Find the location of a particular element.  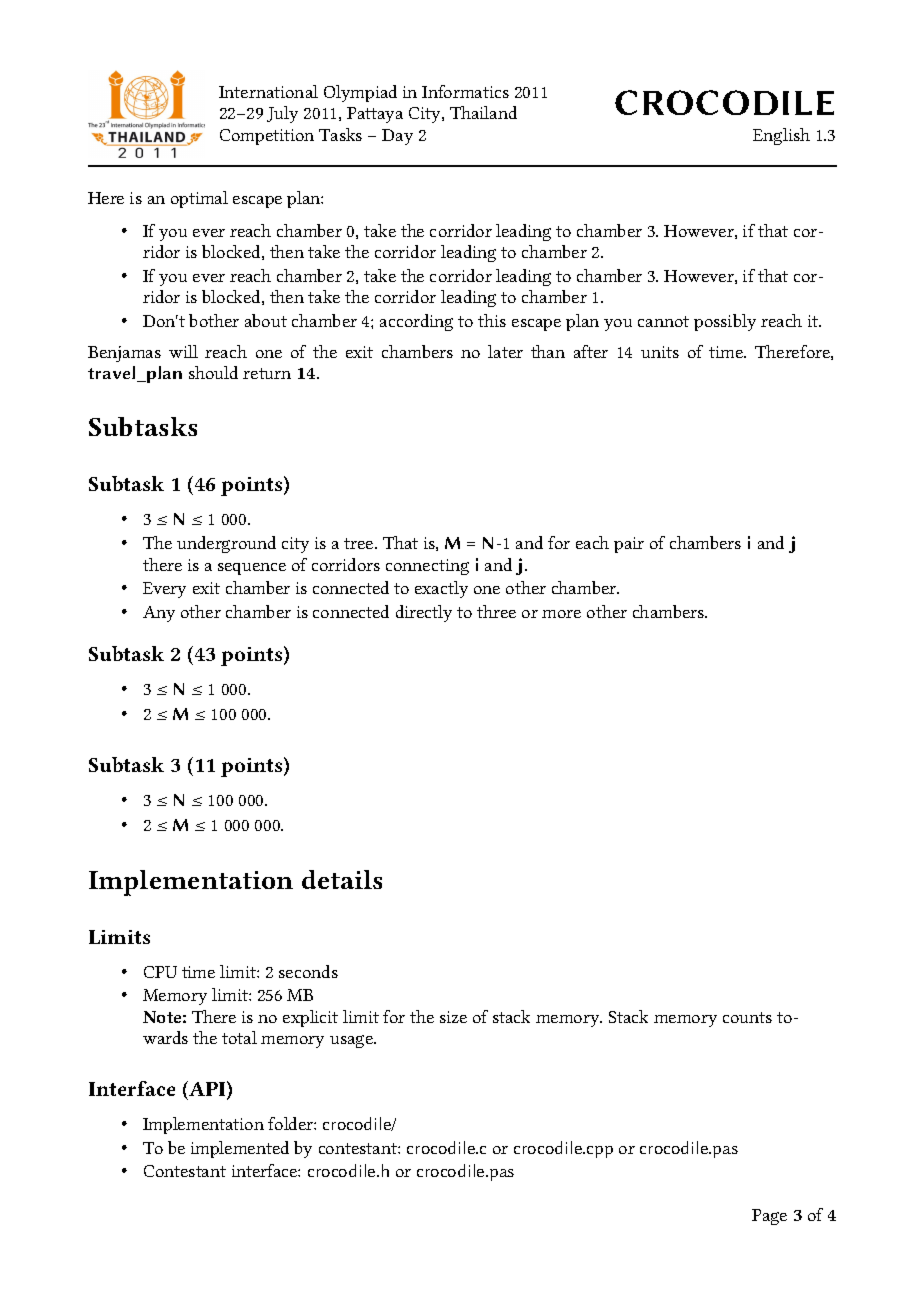

Thailand is located at coordinates (483, 112).
